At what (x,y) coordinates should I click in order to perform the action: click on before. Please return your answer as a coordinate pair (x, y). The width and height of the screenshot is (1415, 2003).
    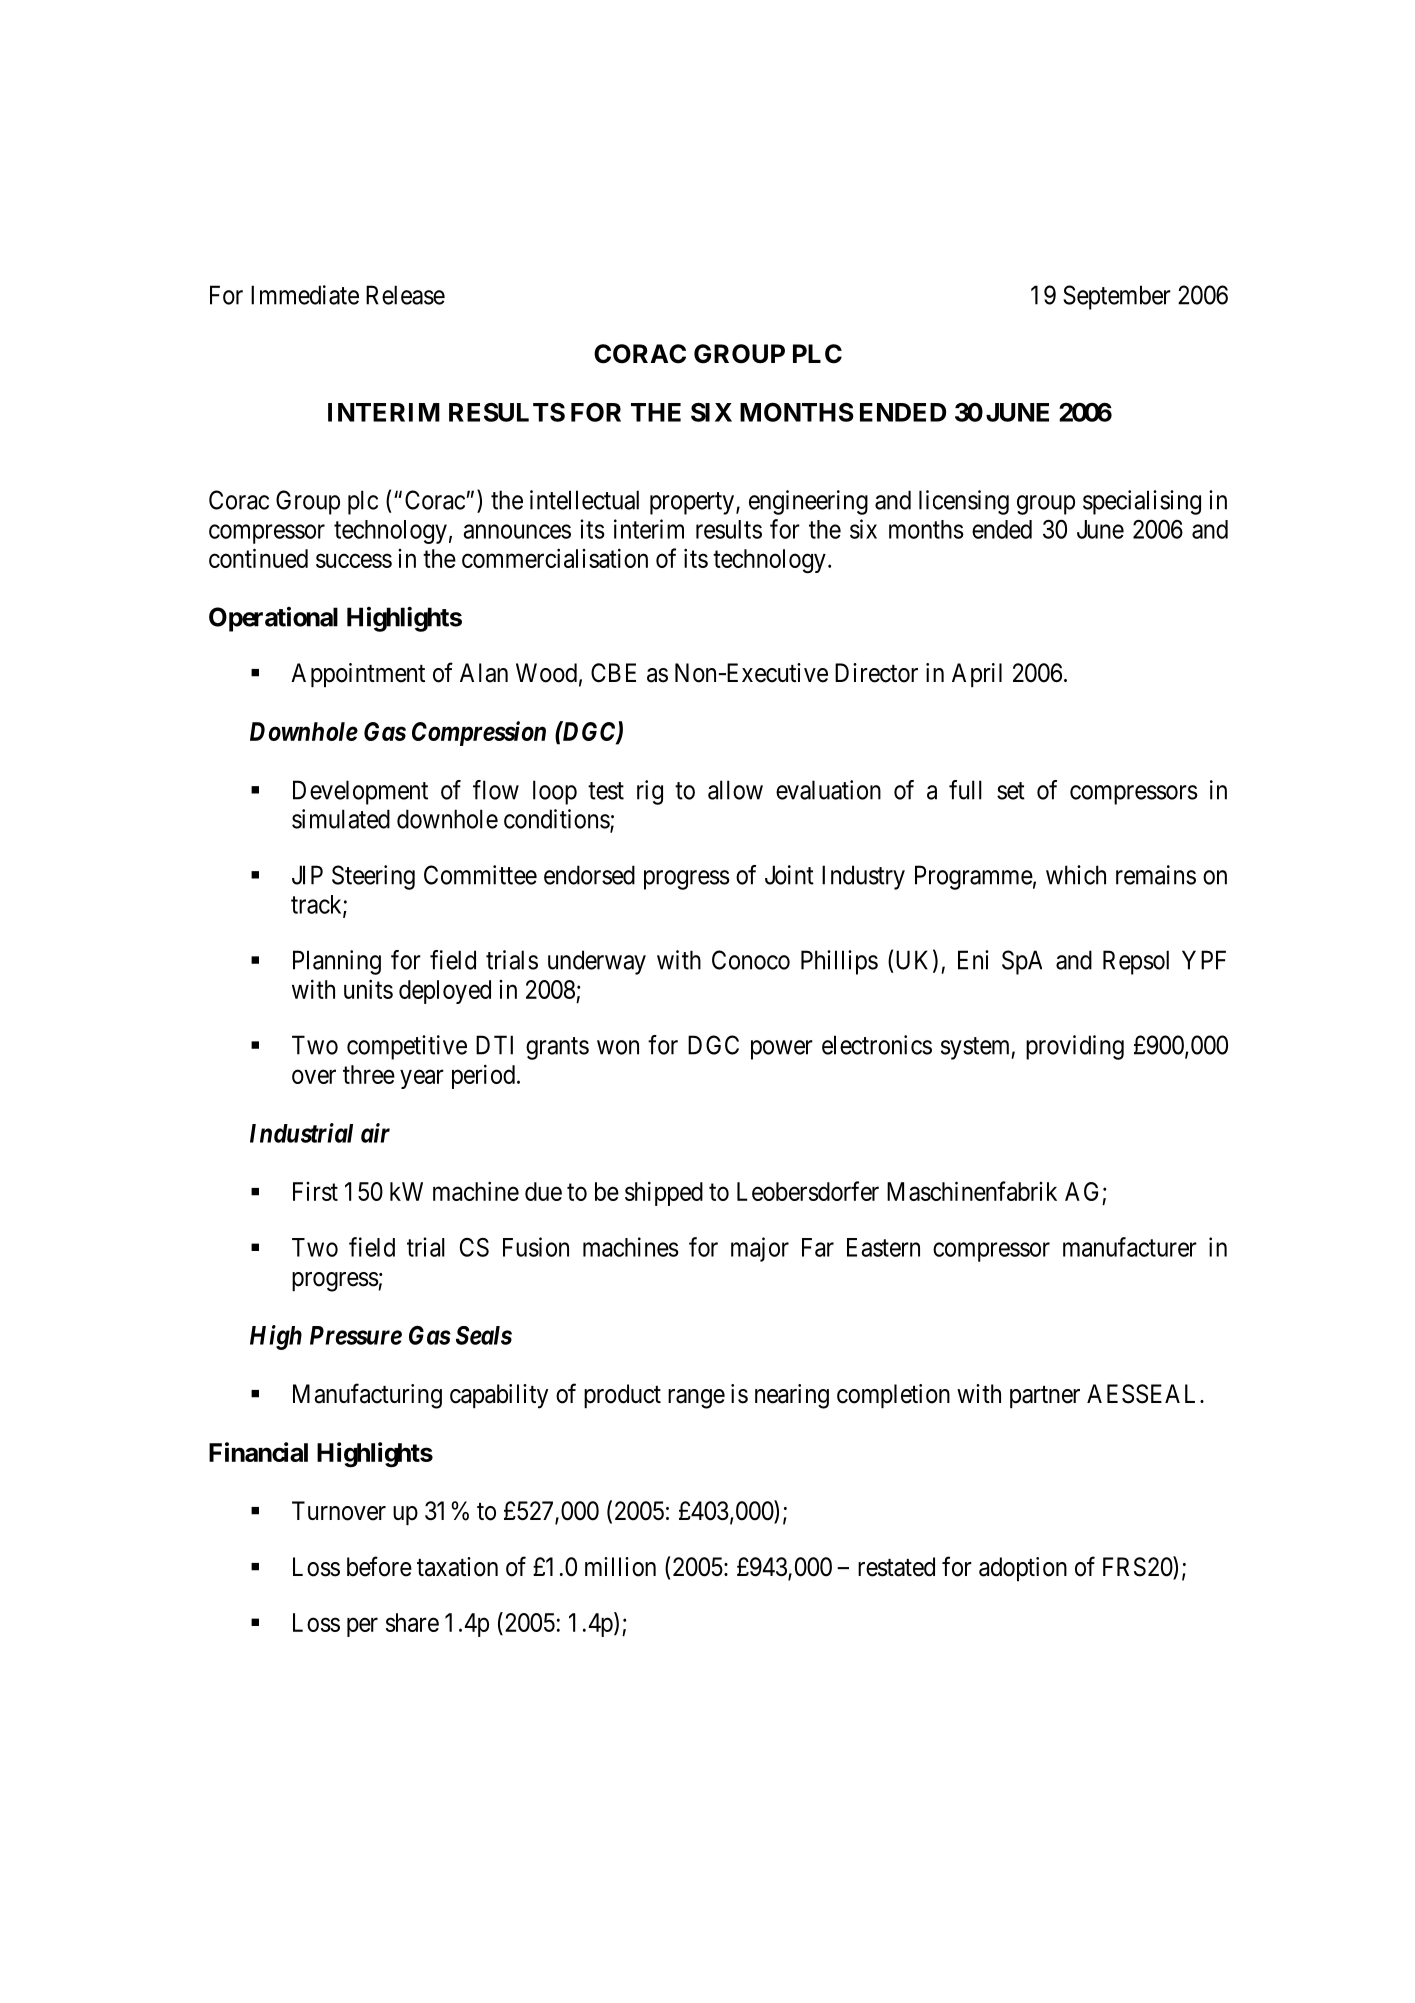
    Looking at the image, I should click on (379, 1566).
